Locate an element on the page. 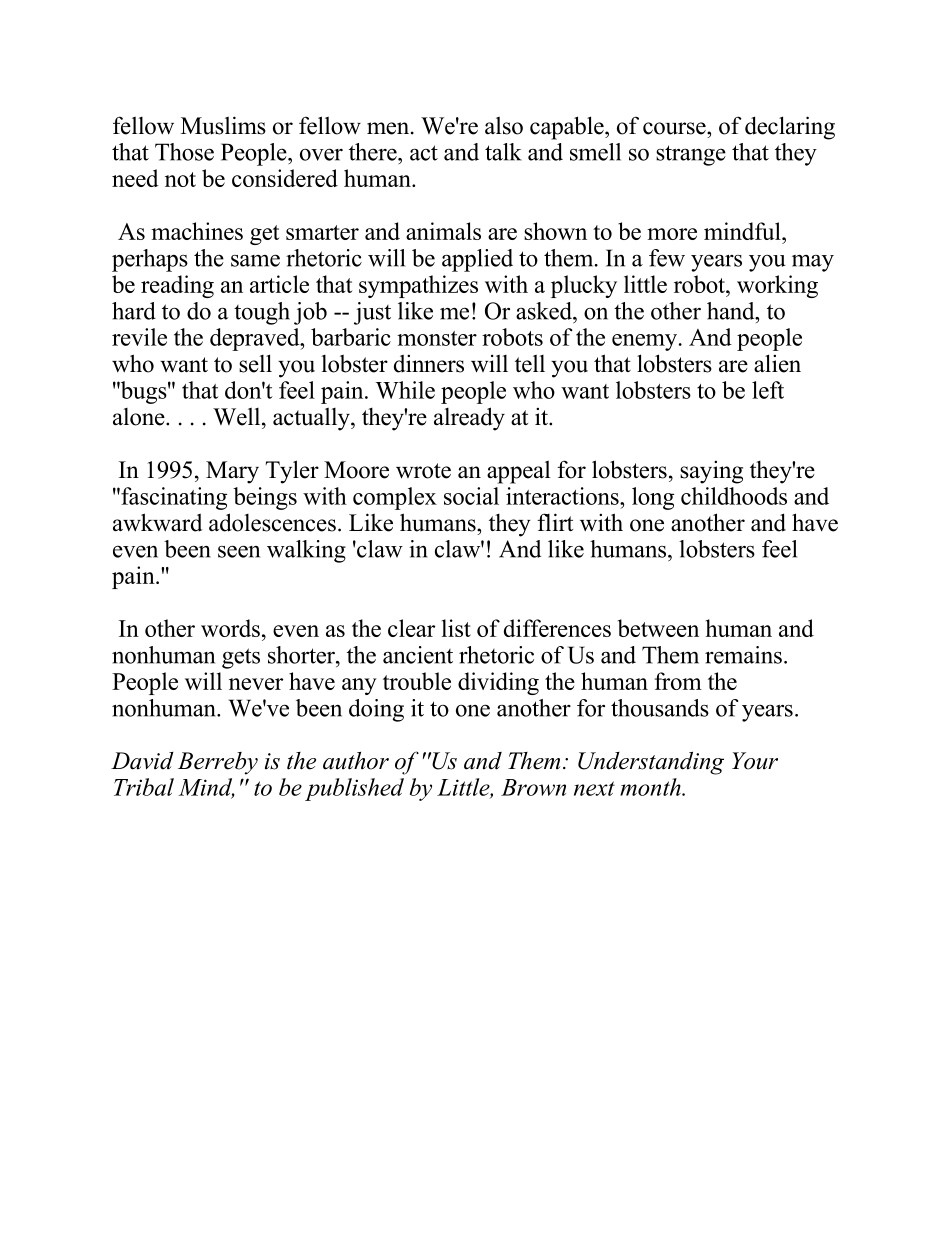 The height and width of the image is (1233, 952). strange is located at coordinates (691, 155).
